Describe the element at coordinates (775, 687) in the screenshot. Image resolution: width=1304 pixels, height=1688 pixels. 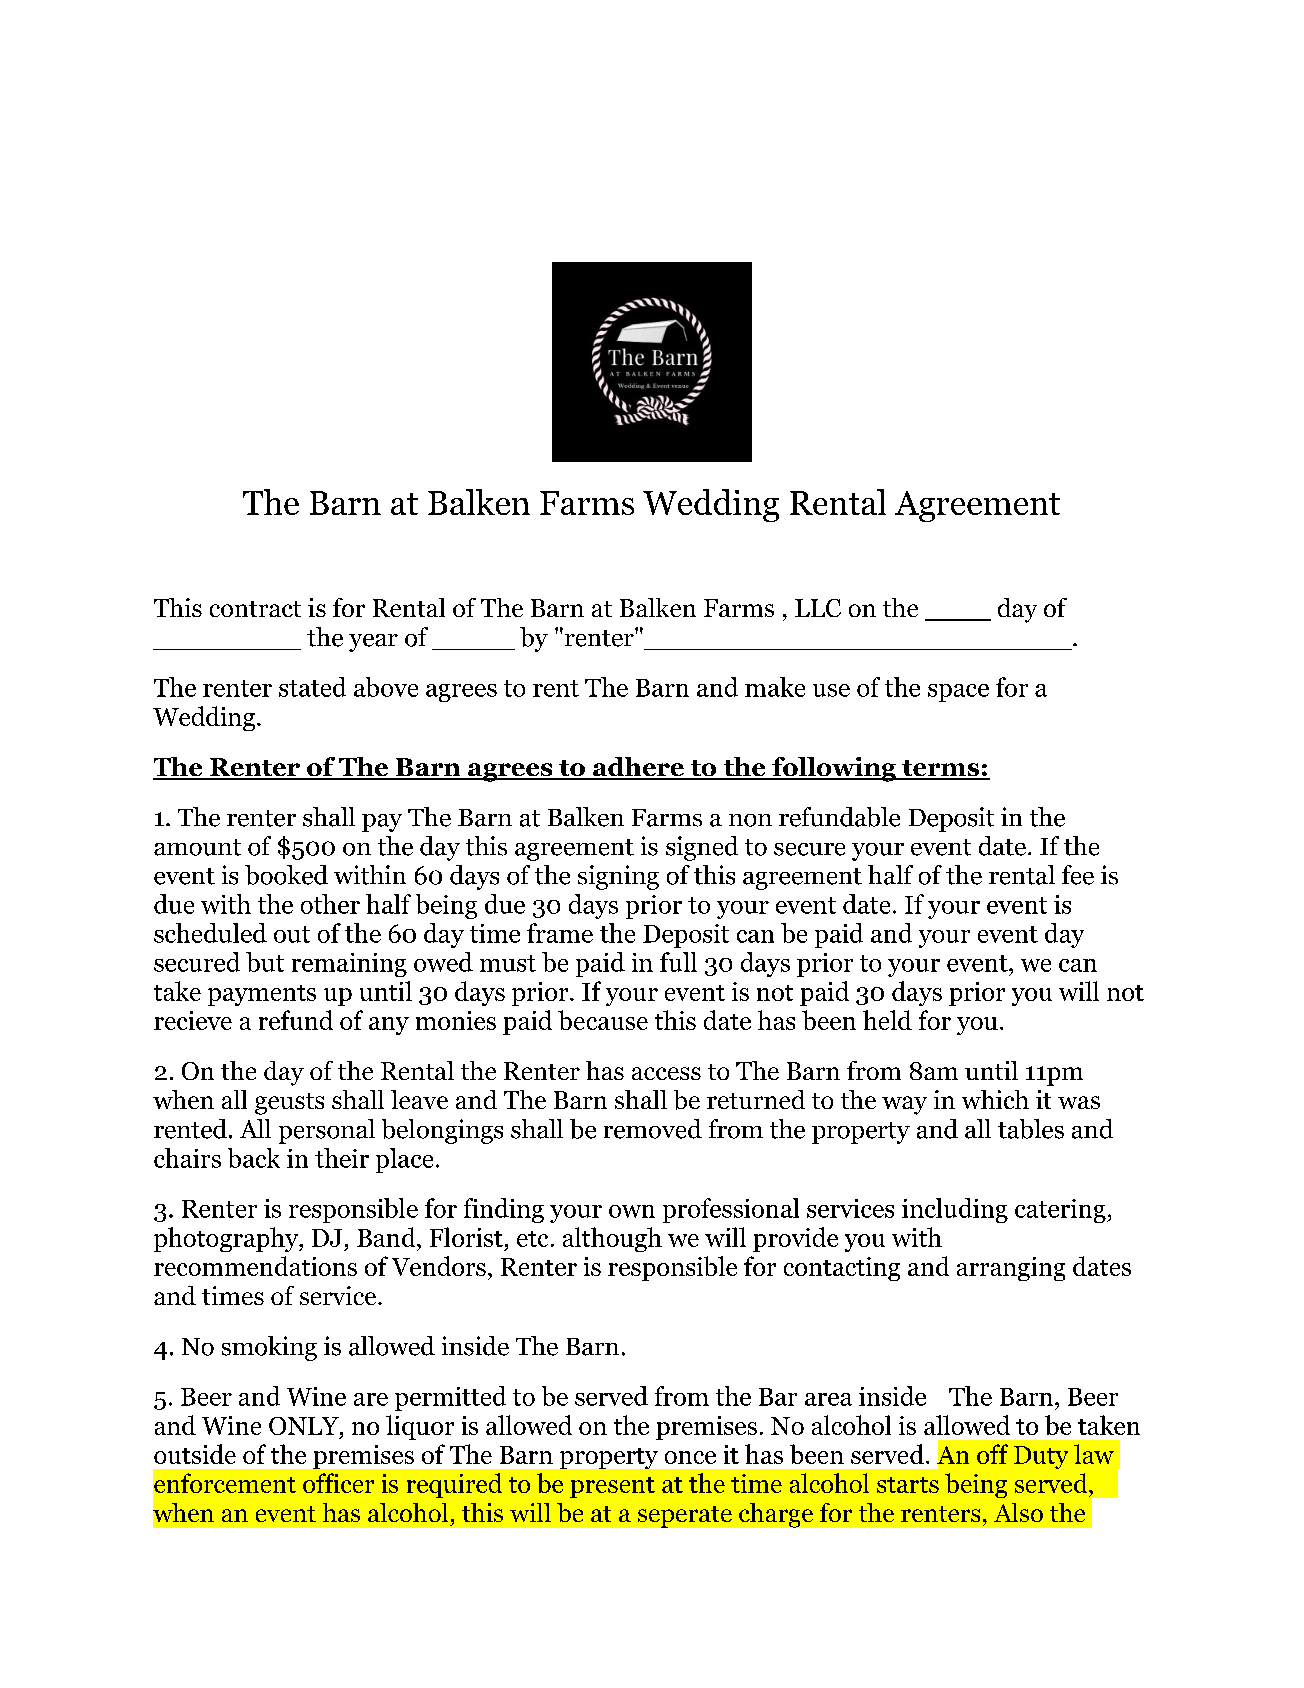
I see `make` at that location.
